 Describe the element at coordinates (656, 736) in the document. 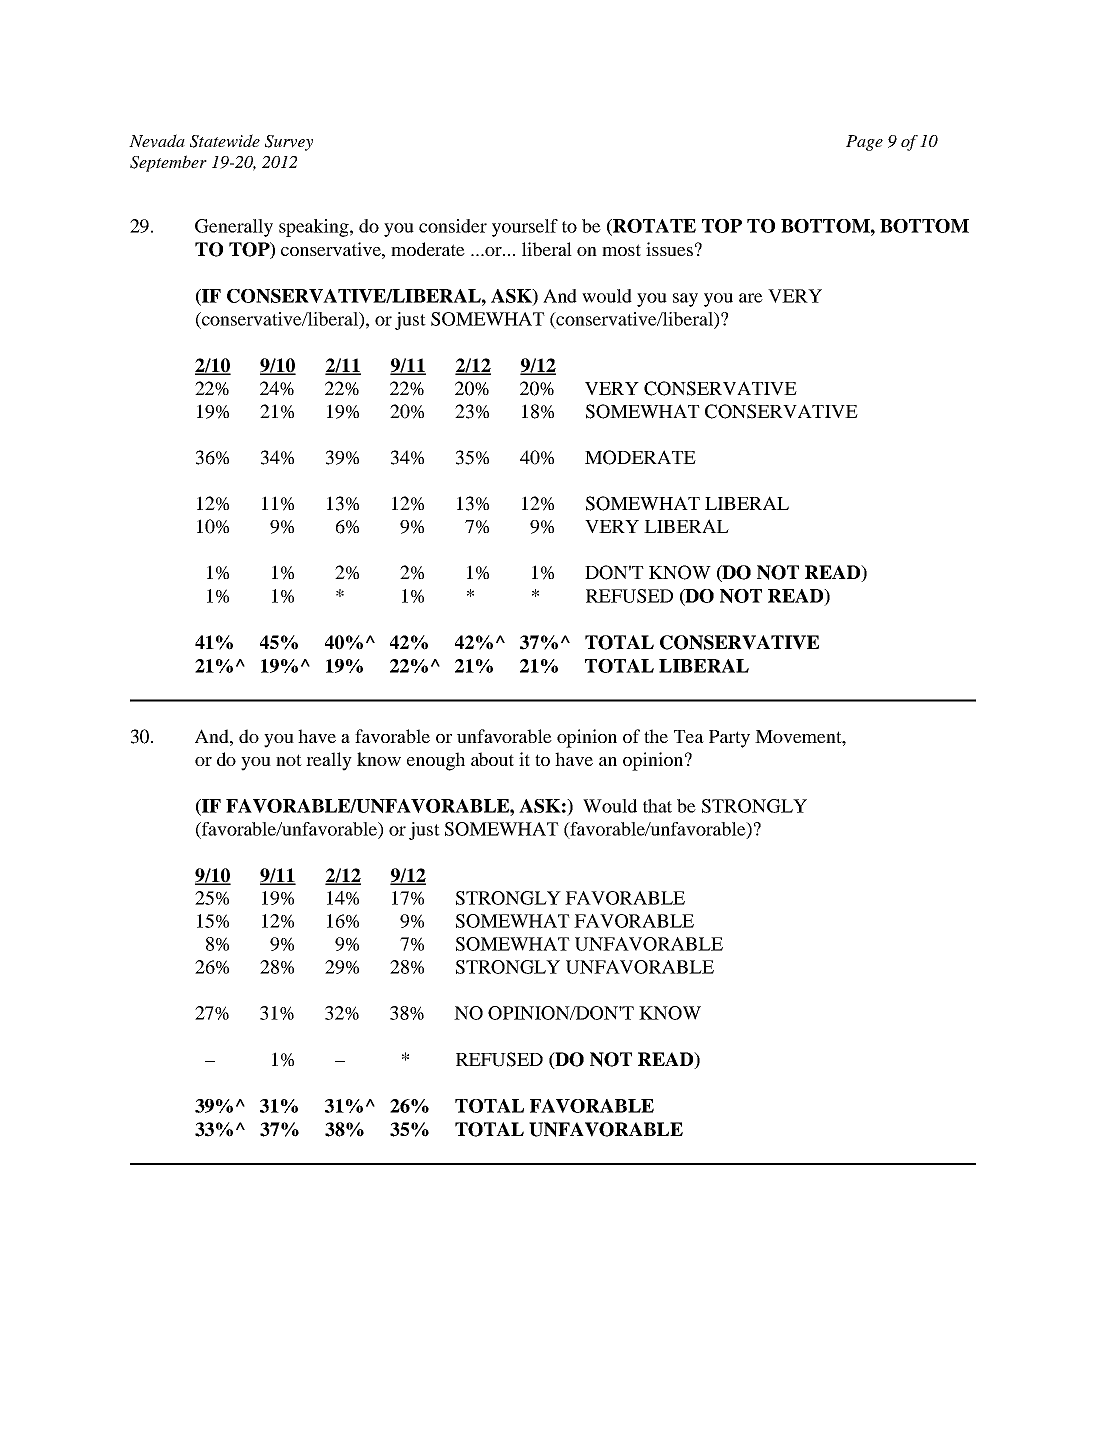

I see `the` at that location.
